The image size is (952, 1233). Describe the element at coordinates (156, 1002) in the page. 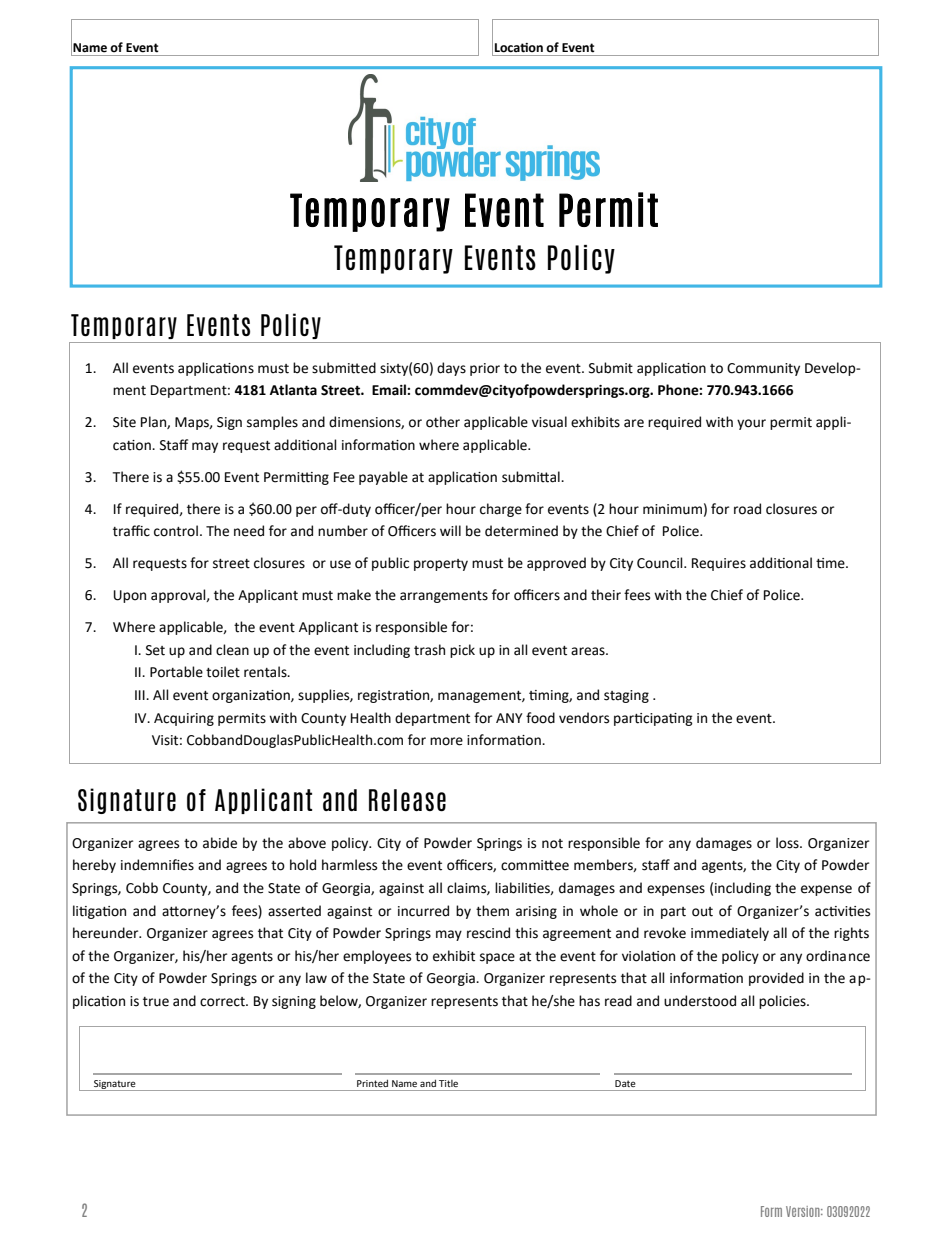

I see `true` at that location.
